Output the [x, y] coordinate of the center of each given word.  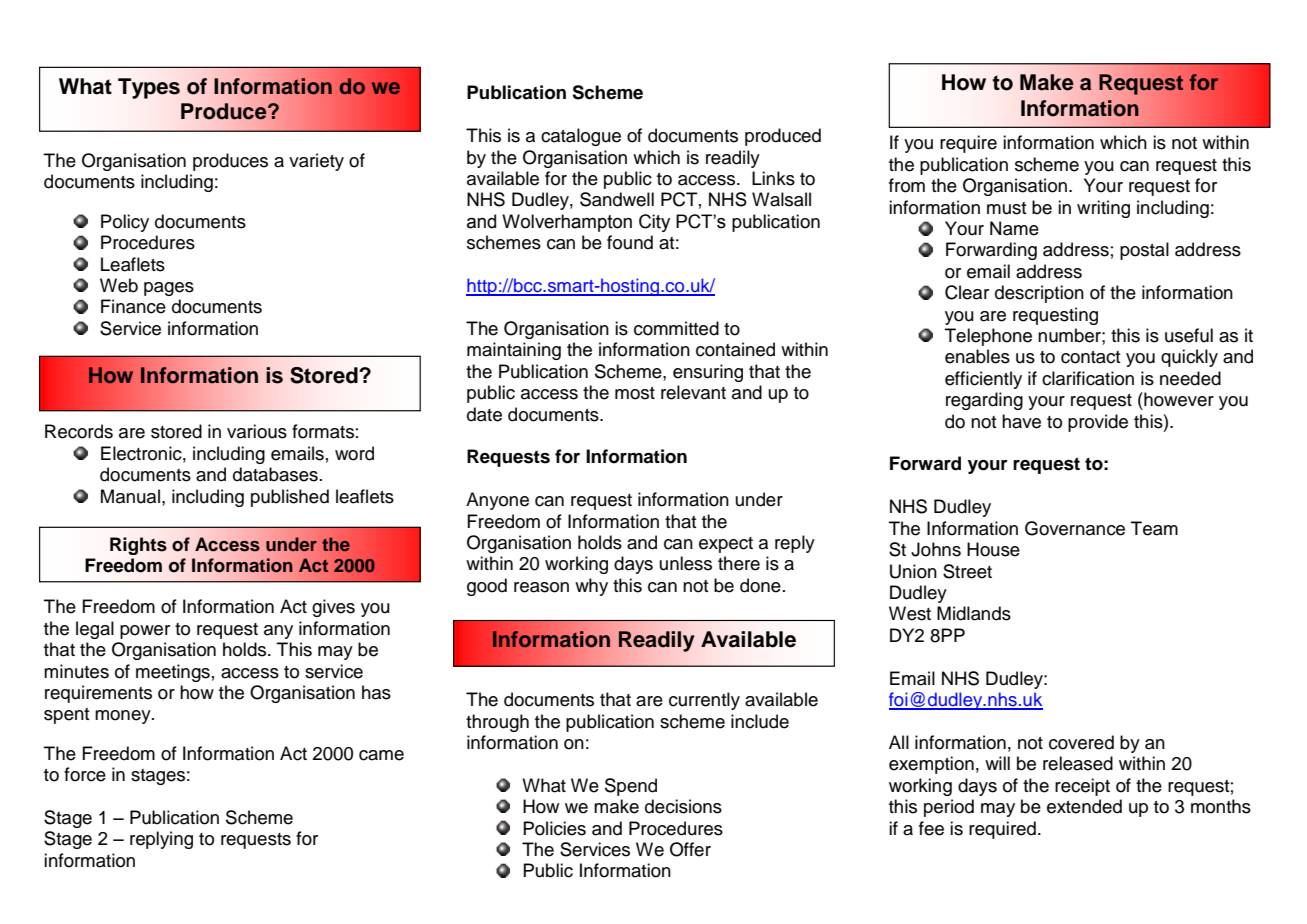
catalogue [581, 137]
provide [1098, 423]
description [1039, 294]
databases [275, 474]
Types [149, 88]
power [145, 632]
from [907, 185]
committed [676, 328]
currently [704, 701]
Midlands [974, 613]
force [85, 774]
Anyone [497, 501]
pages [169, 289]
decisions [683, 806]
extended [1084, 806]
